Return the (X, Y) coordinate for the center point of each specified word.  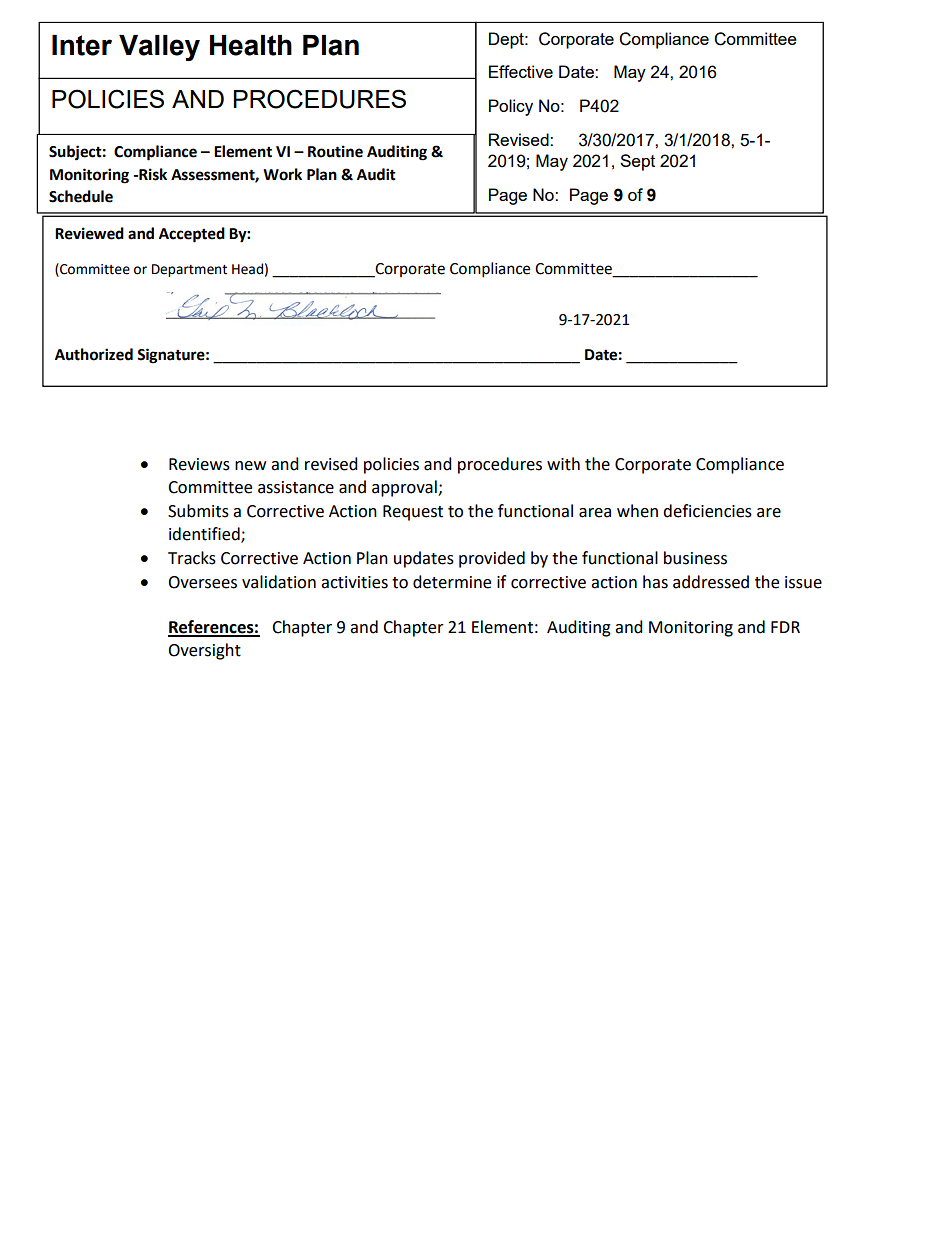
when (637, 511)
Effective (521, 71)
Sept (637, 162)
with (563, 464)
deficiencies (707, 511)
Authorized (94, 354)
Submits (198, 511)
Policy (511, 107)
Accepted (192, 235)
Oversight (204, 651)
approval (405, 488)
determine (452, 582)
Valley (159, 48)
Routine (335, 151)
